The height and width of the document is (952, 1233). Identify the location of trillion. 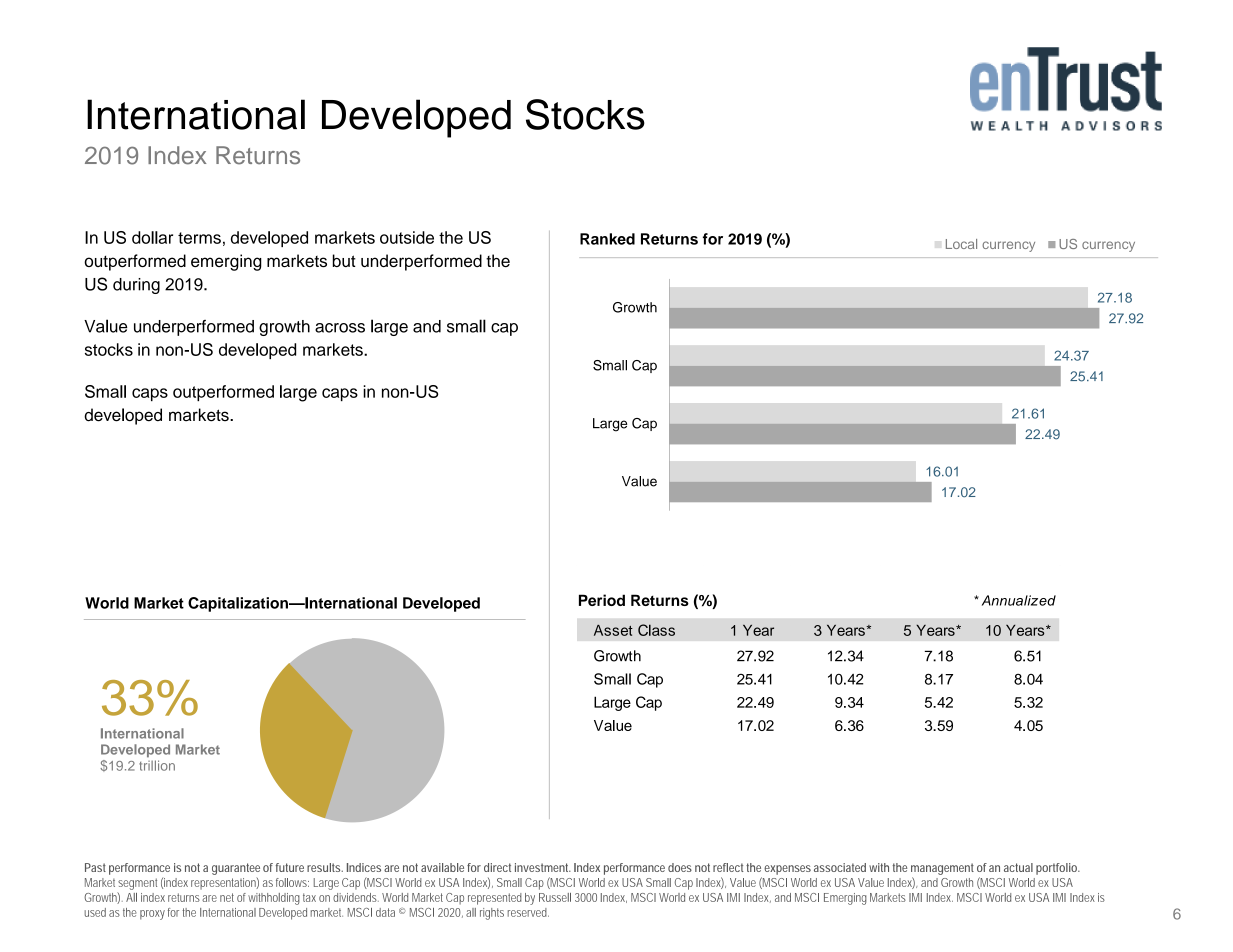
(157, 765).
